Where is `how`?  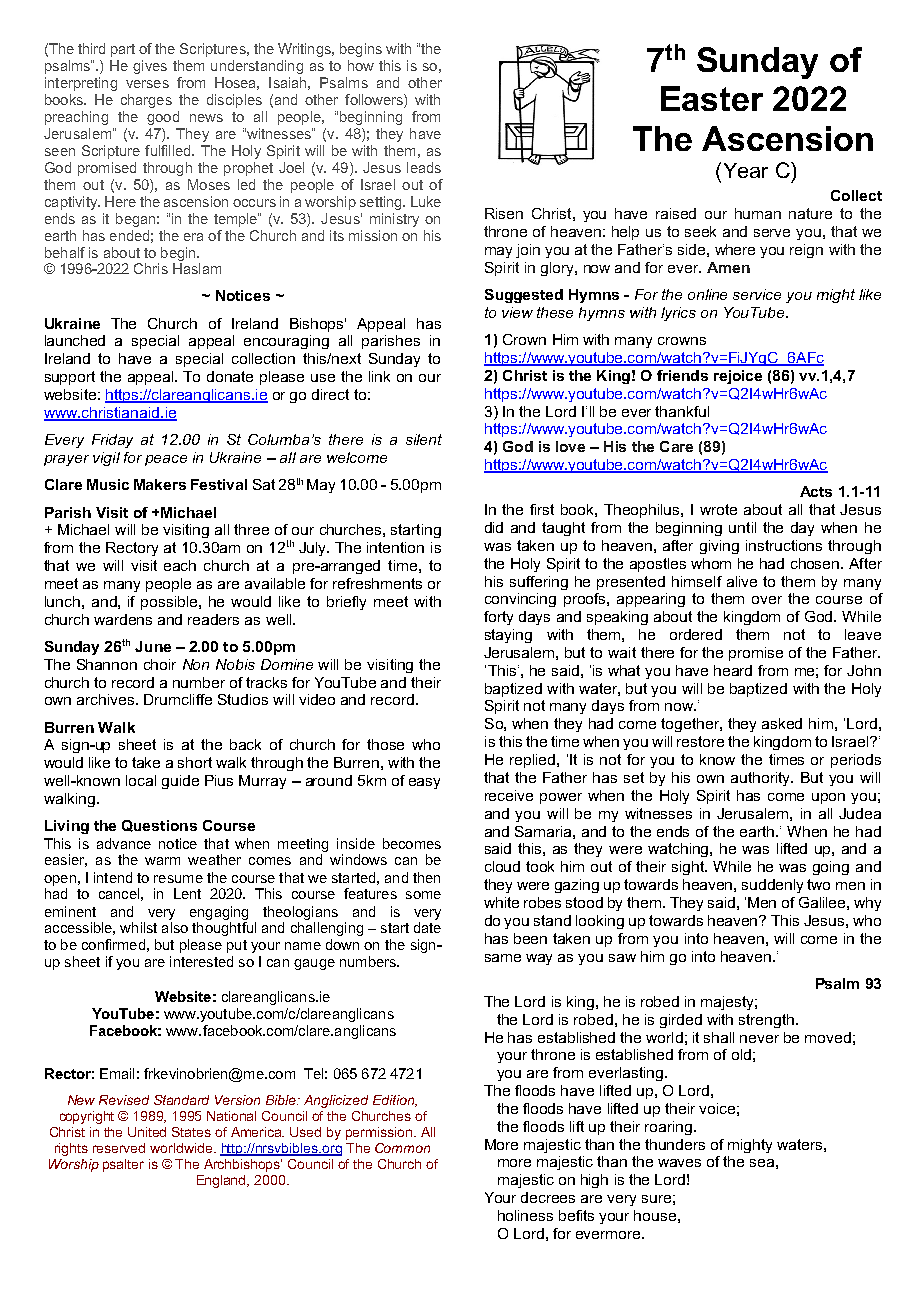
how is located at coordinates (361, 65).
